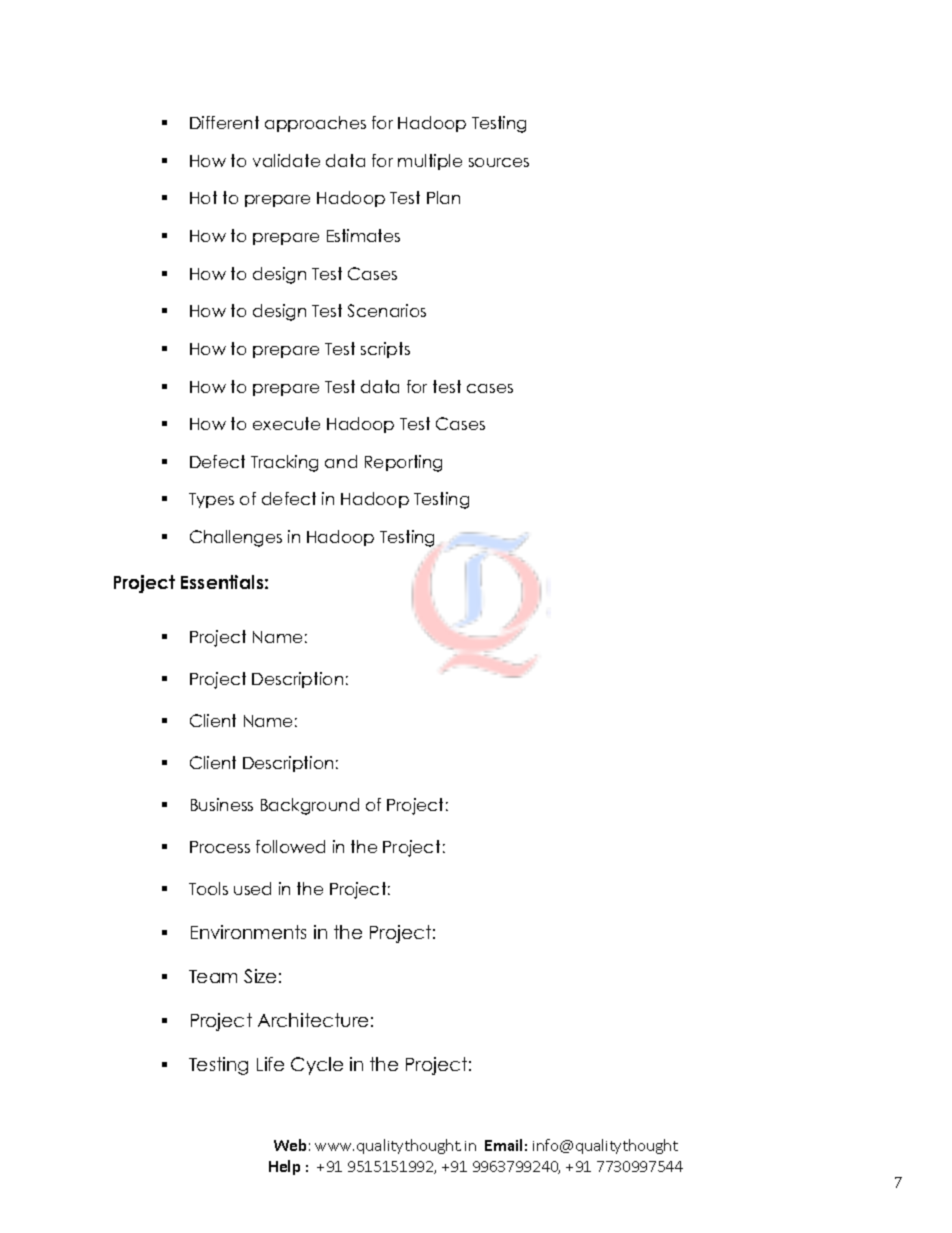 This screenshot has height=1233, width=952. What do you see at coordinates (317, 1066) in the screenshot?
I see `Cycle` at bounding box center [317, 1066].
